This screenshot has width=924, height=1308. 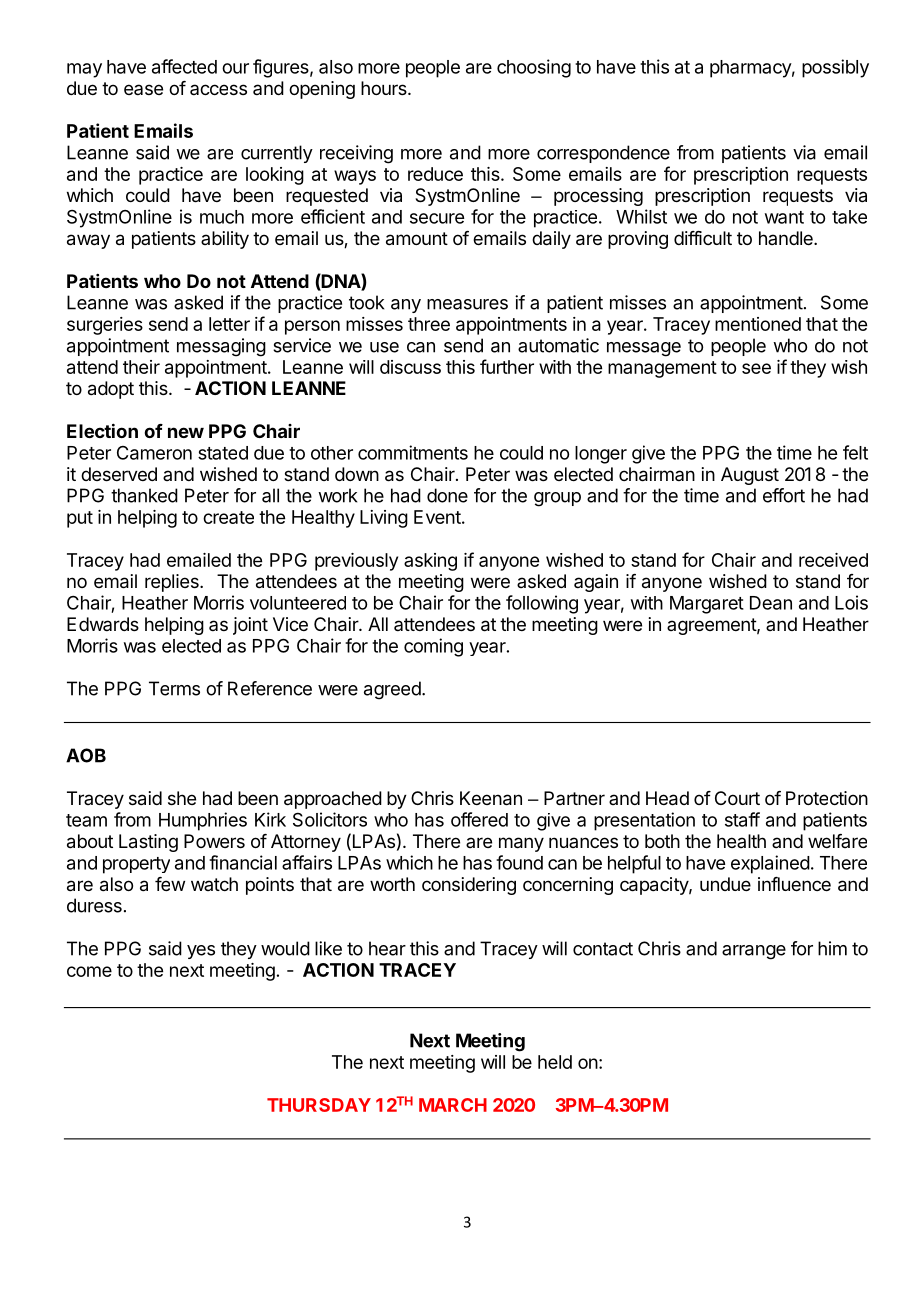 What do you see at coordinates (754, 952) in the screenshot?
I see `arrange` at bounding box center [754, 952].
